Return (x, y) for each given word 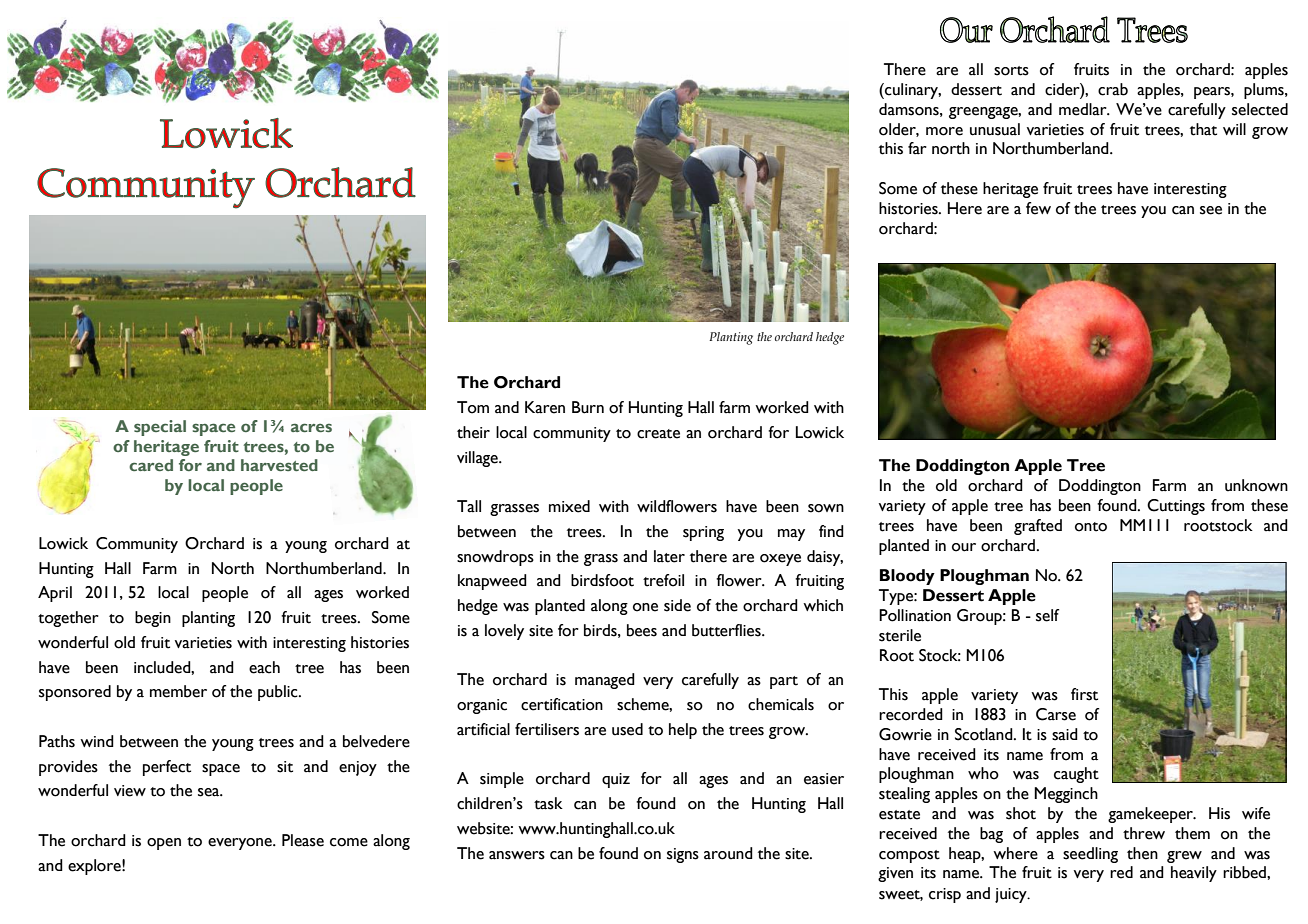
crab (1113, 89)
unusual (995, 129)
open (164, 844)
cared (151, 465)
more (944, 131)
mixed (569, 506)
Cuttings (1176, 507)
